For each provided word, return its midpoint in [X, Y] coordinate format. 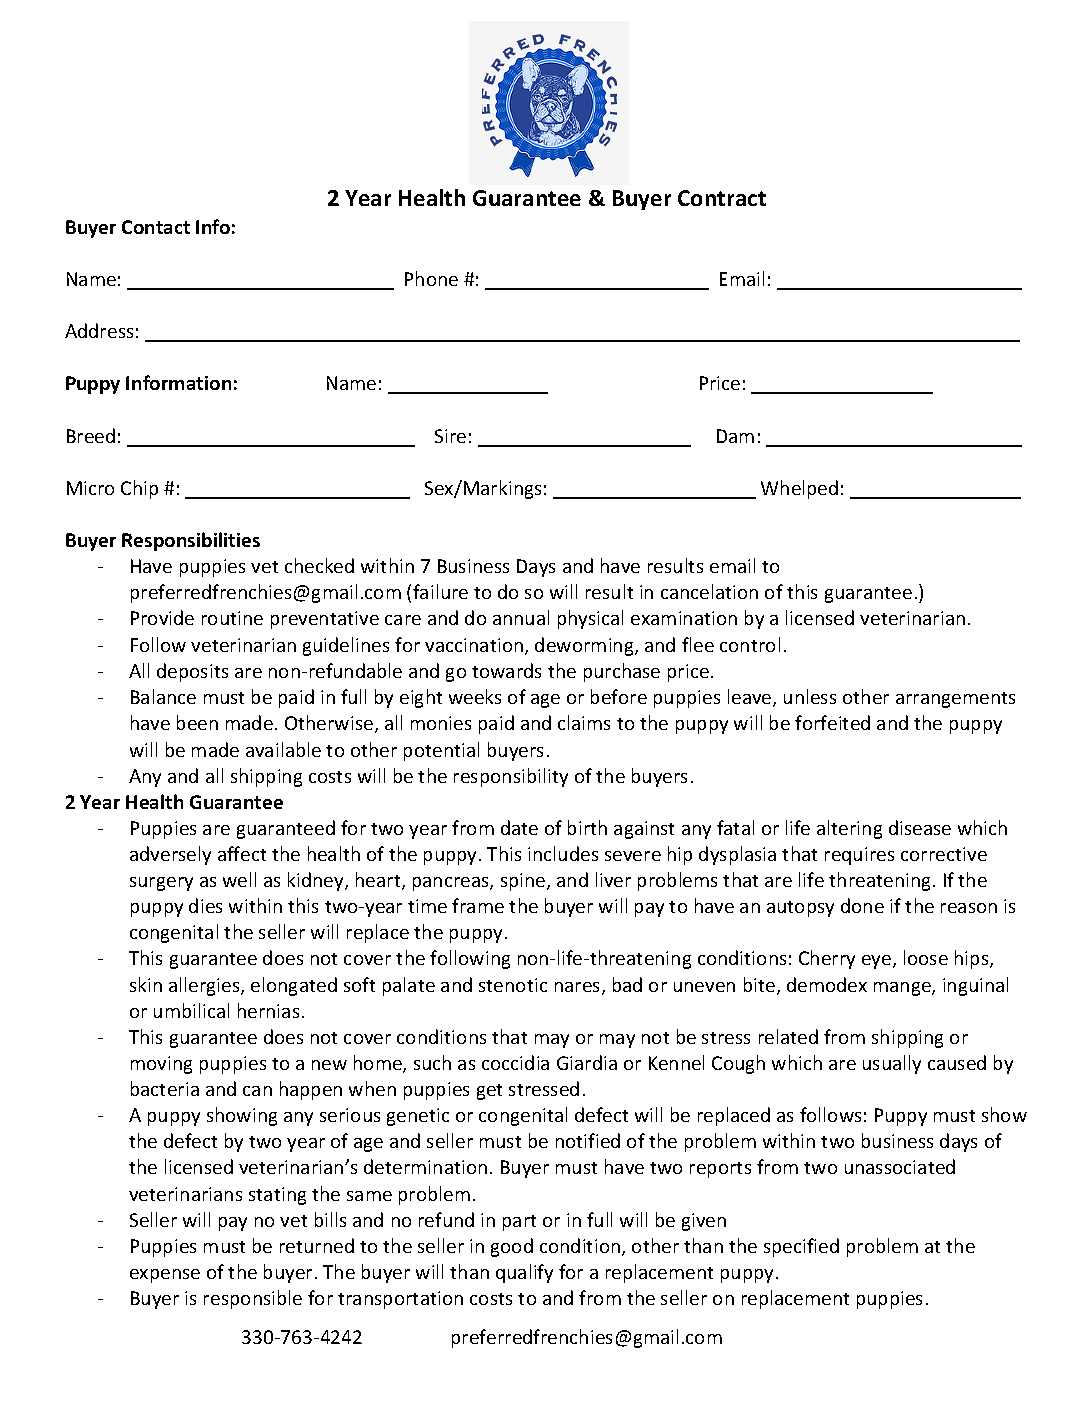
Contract [722, 198]
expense [165, 1276]
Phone [431, 278]
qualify [524, 1273]
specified [801, 1247]
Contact [156, 227]
